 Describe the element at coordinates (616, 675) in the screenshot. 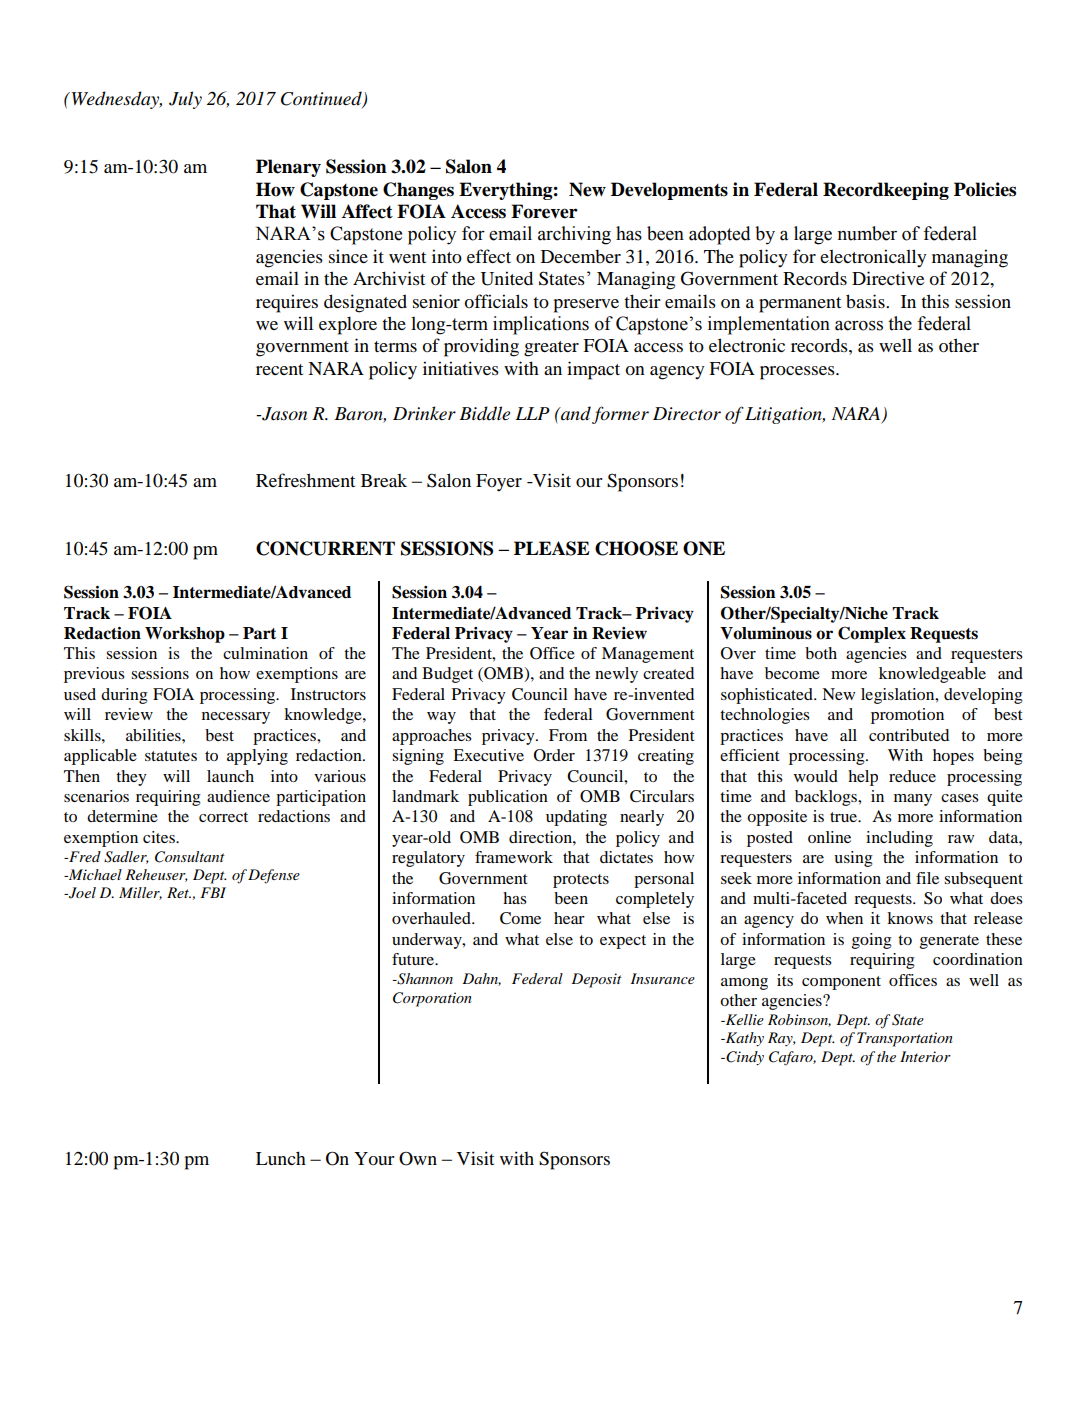

I see `newly` at that location.
